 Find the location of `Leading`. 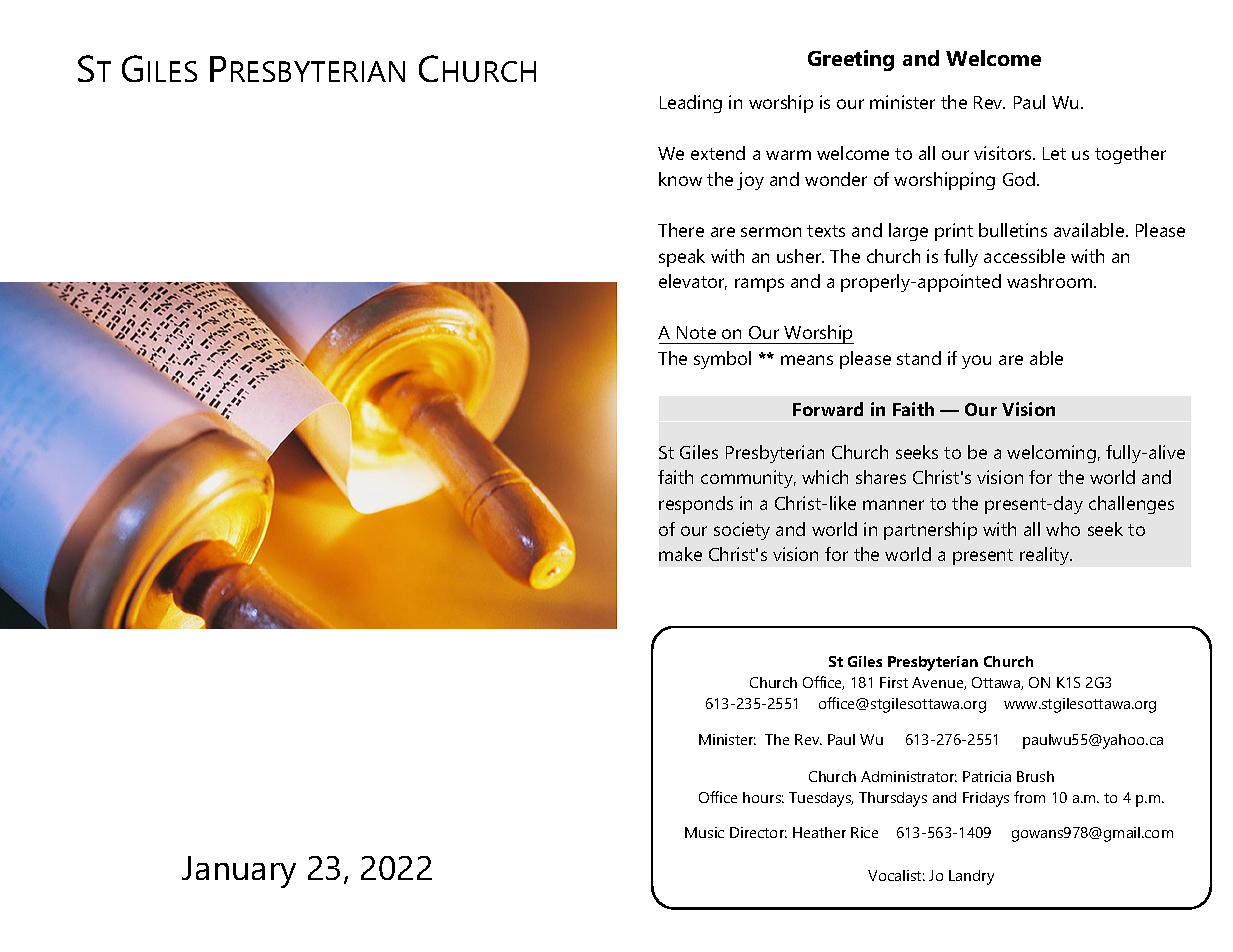

Leading is located at coordinates (691, 104).
